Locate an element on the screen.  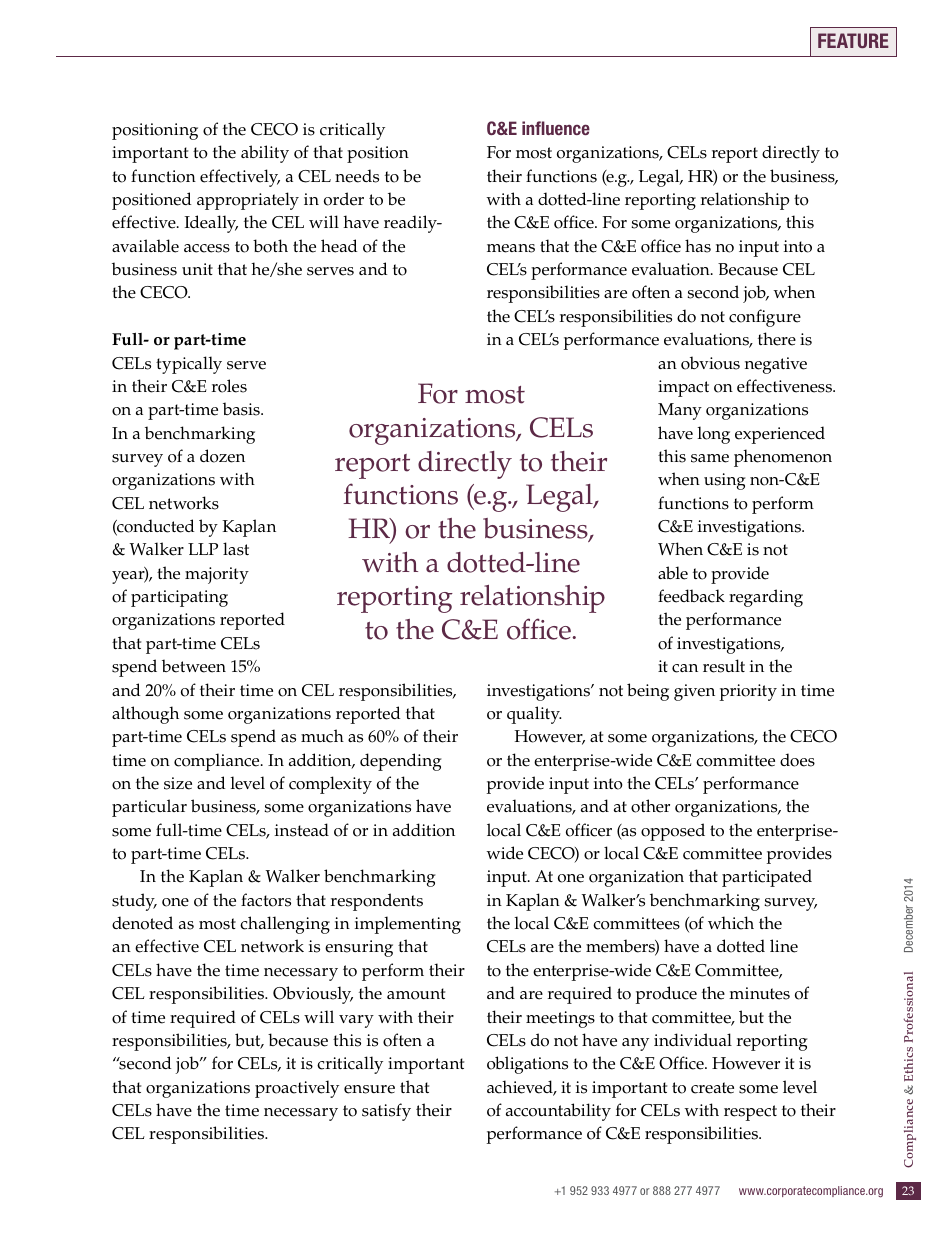
configure is located at coordinates (765, 318).
